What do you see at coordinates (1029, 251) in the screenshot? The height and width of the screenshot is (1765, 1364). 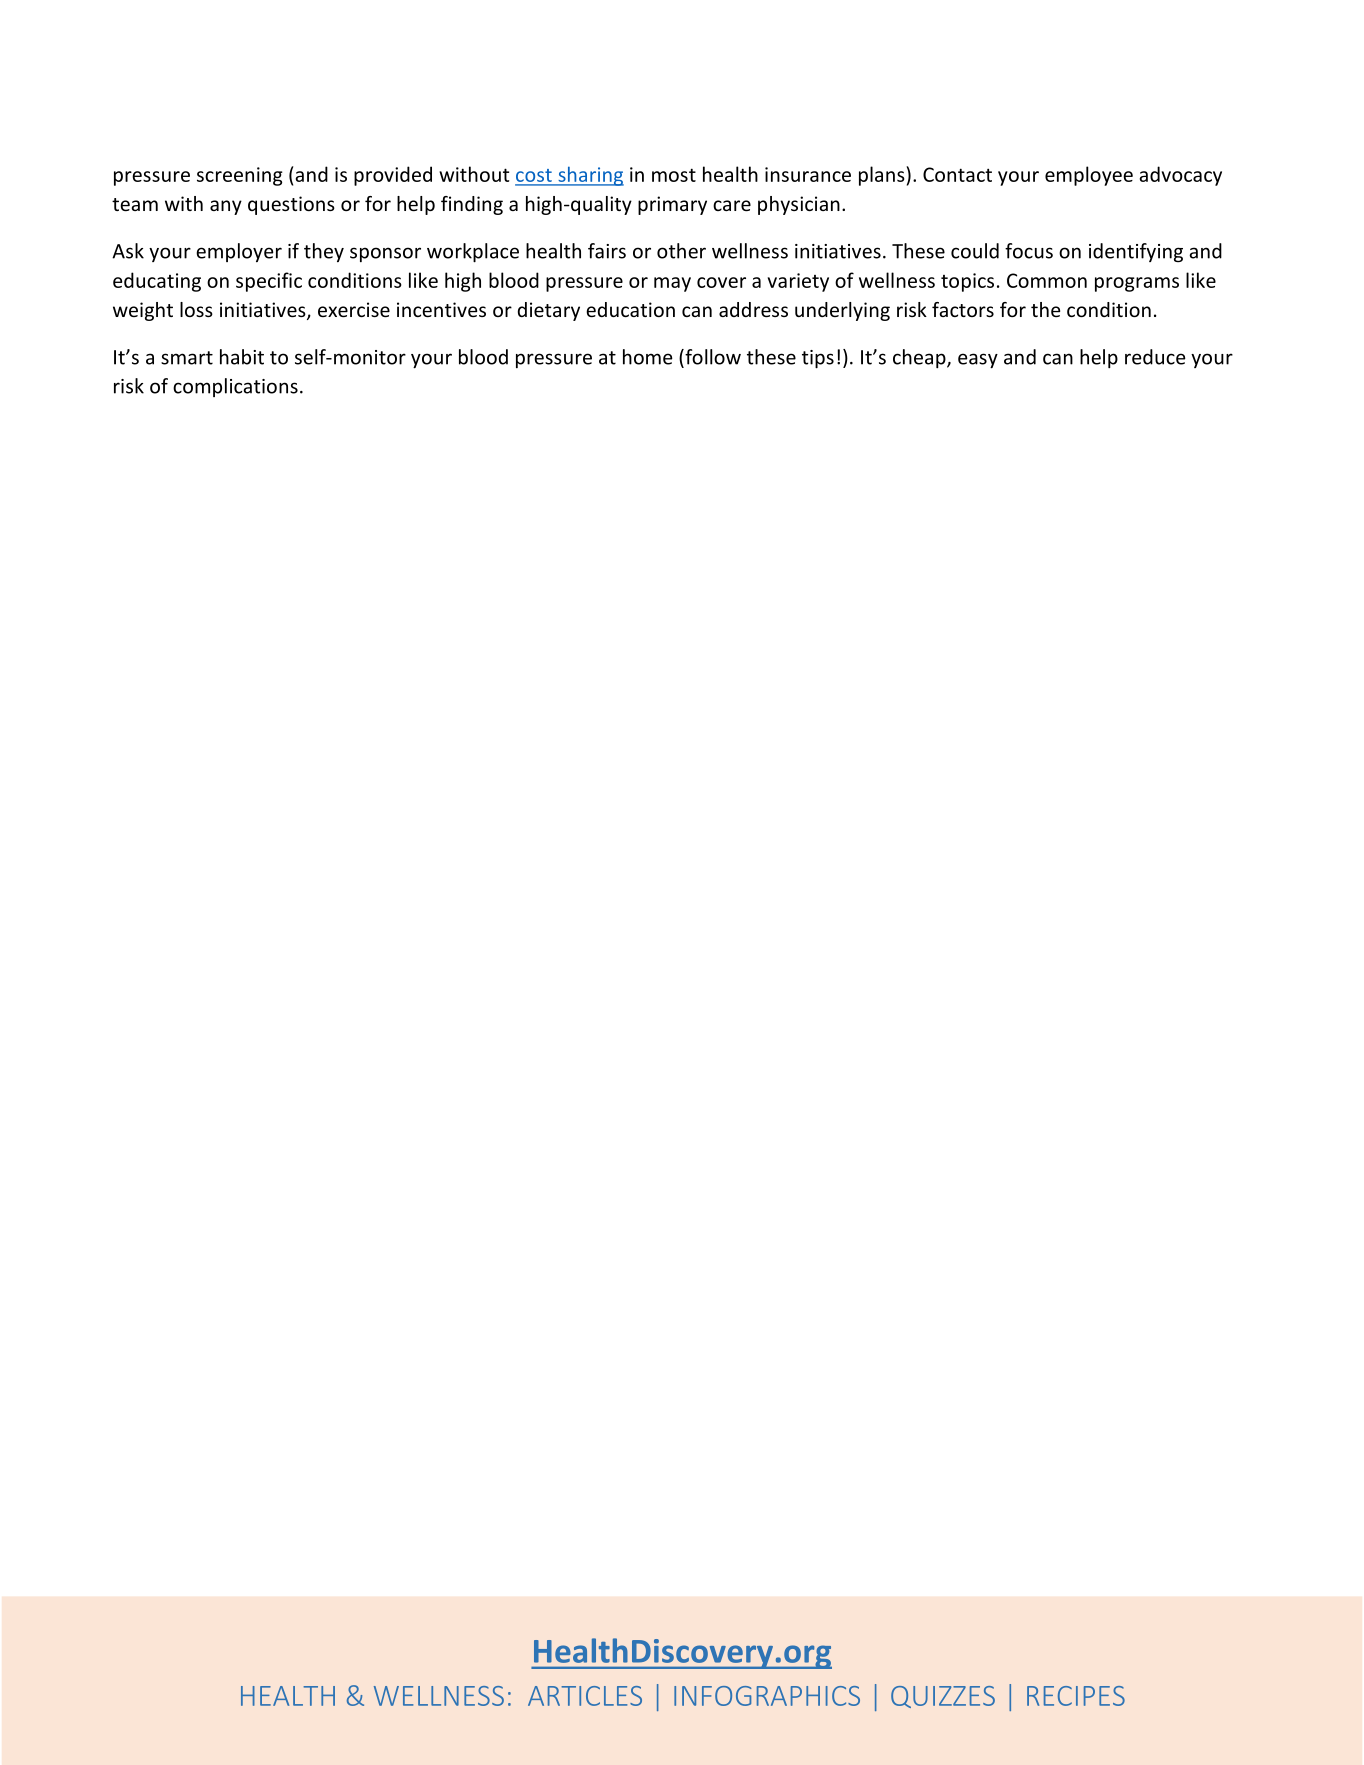 I see `focus` at bounding box center [1029, 251].
